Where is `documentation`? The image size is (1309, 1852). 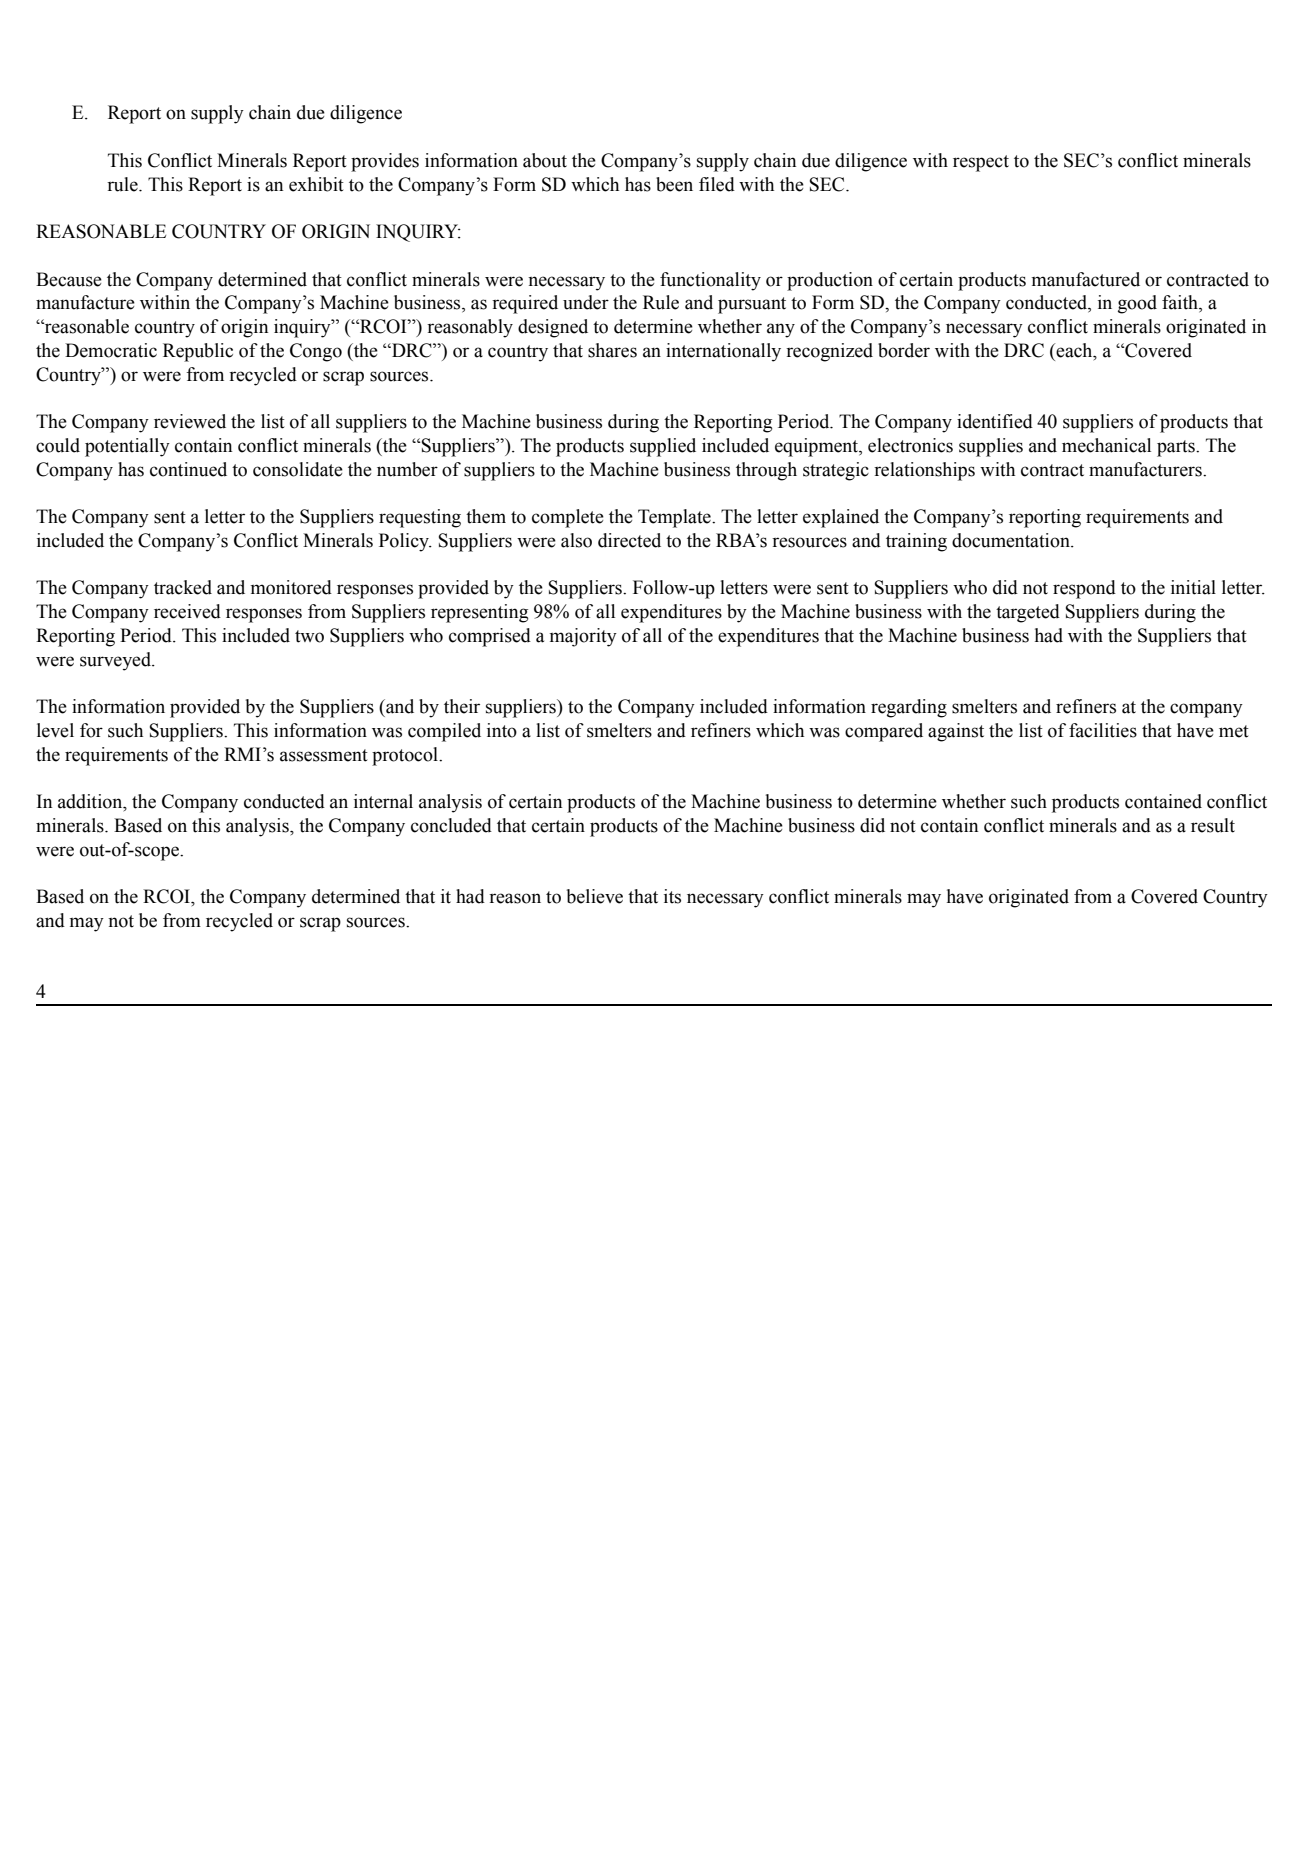
documentation is located at coordinates (1012, 540).
